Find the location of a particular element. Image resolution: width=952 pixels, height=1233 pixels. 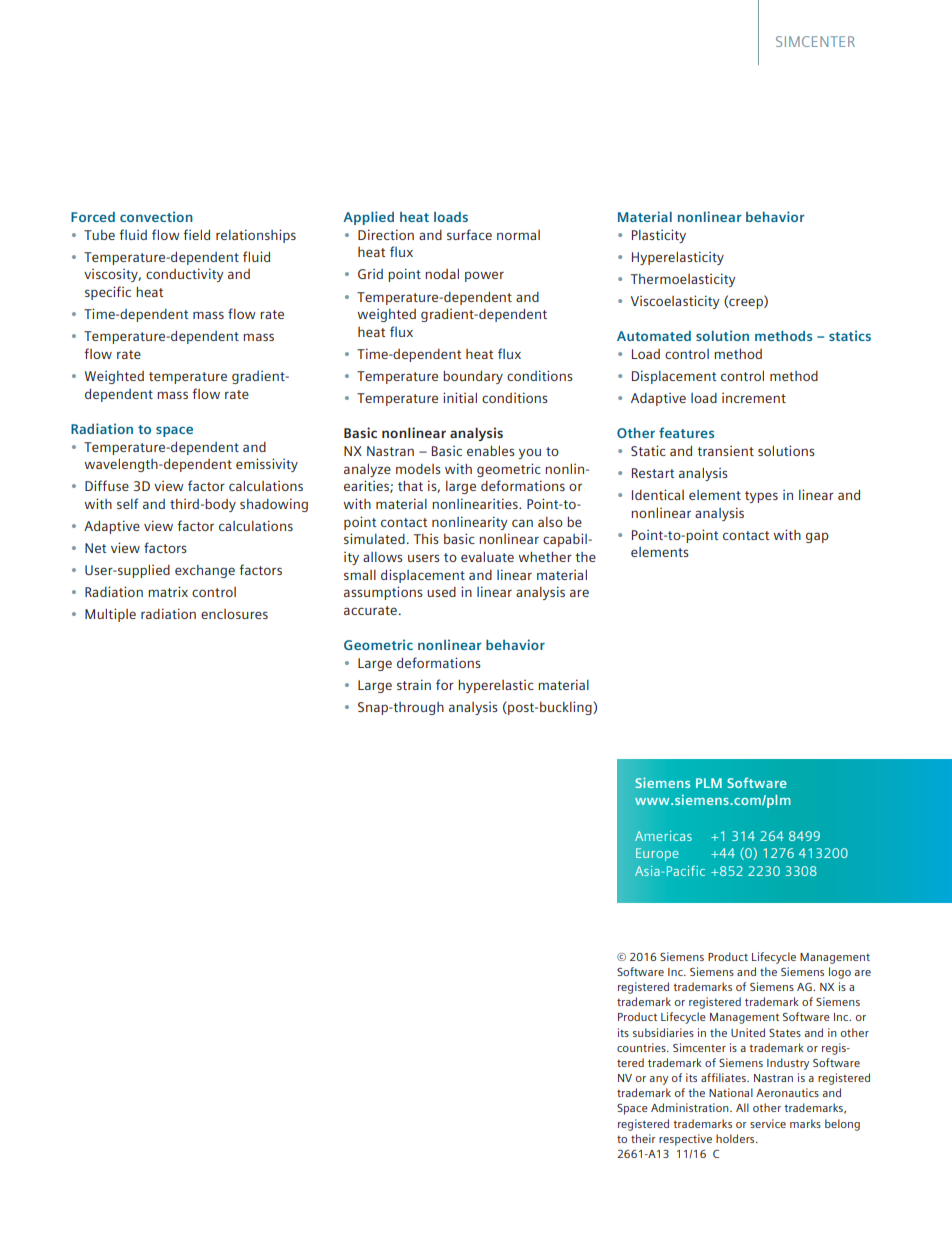

types is located at coordinates (761, 497).
